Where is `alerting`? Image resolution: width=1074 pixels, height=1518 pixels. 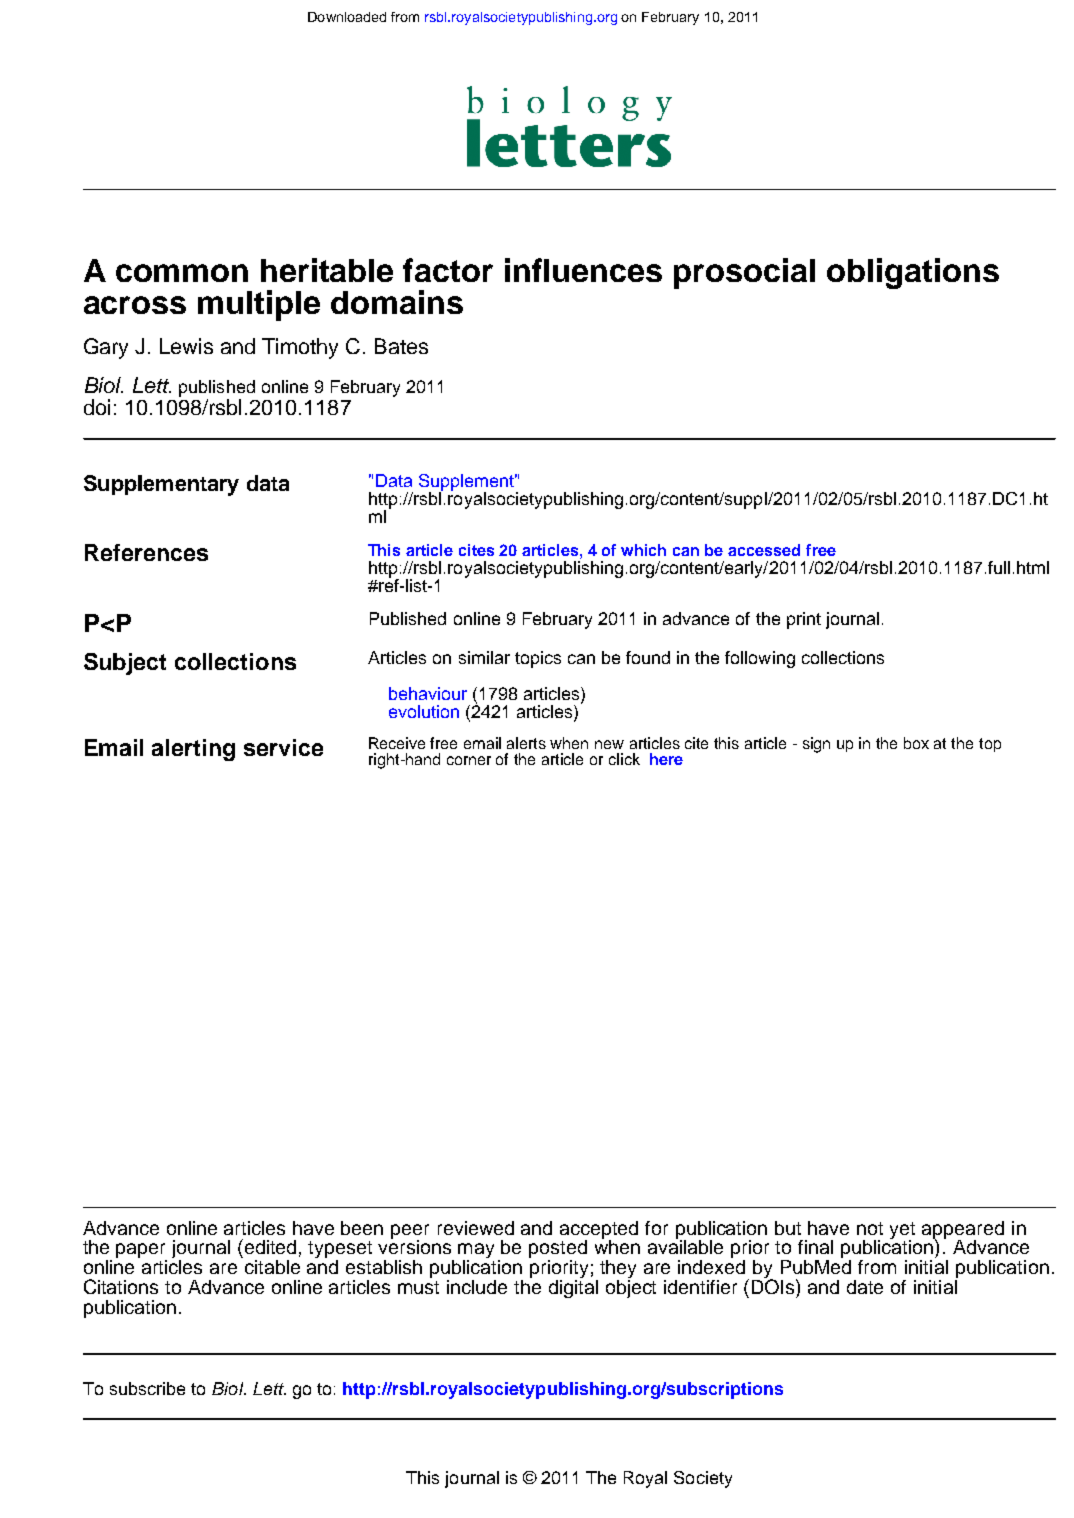
alerting is located at coordinates (193, 750).
